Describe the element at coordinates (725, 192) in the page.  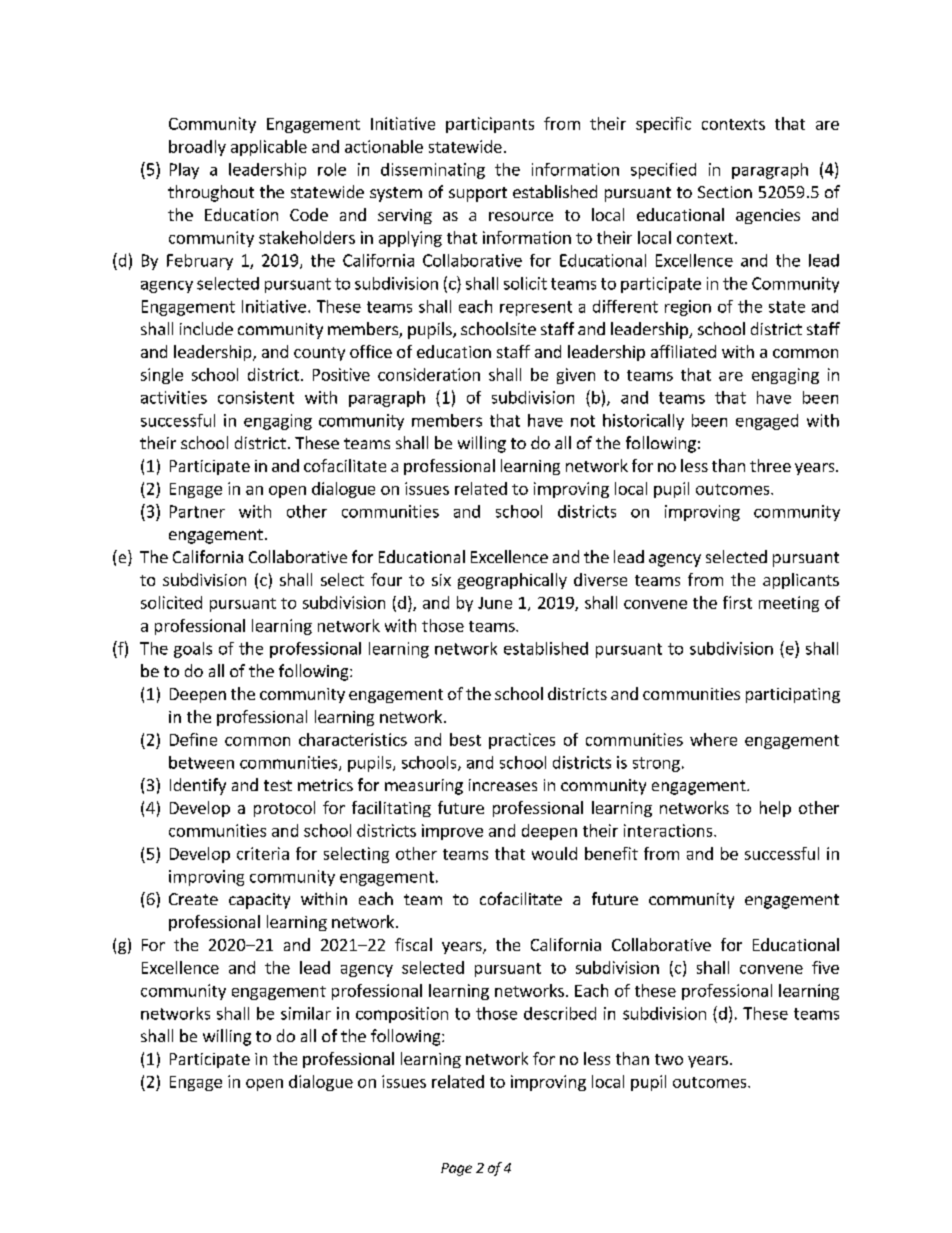
I see `Section` at that location.
